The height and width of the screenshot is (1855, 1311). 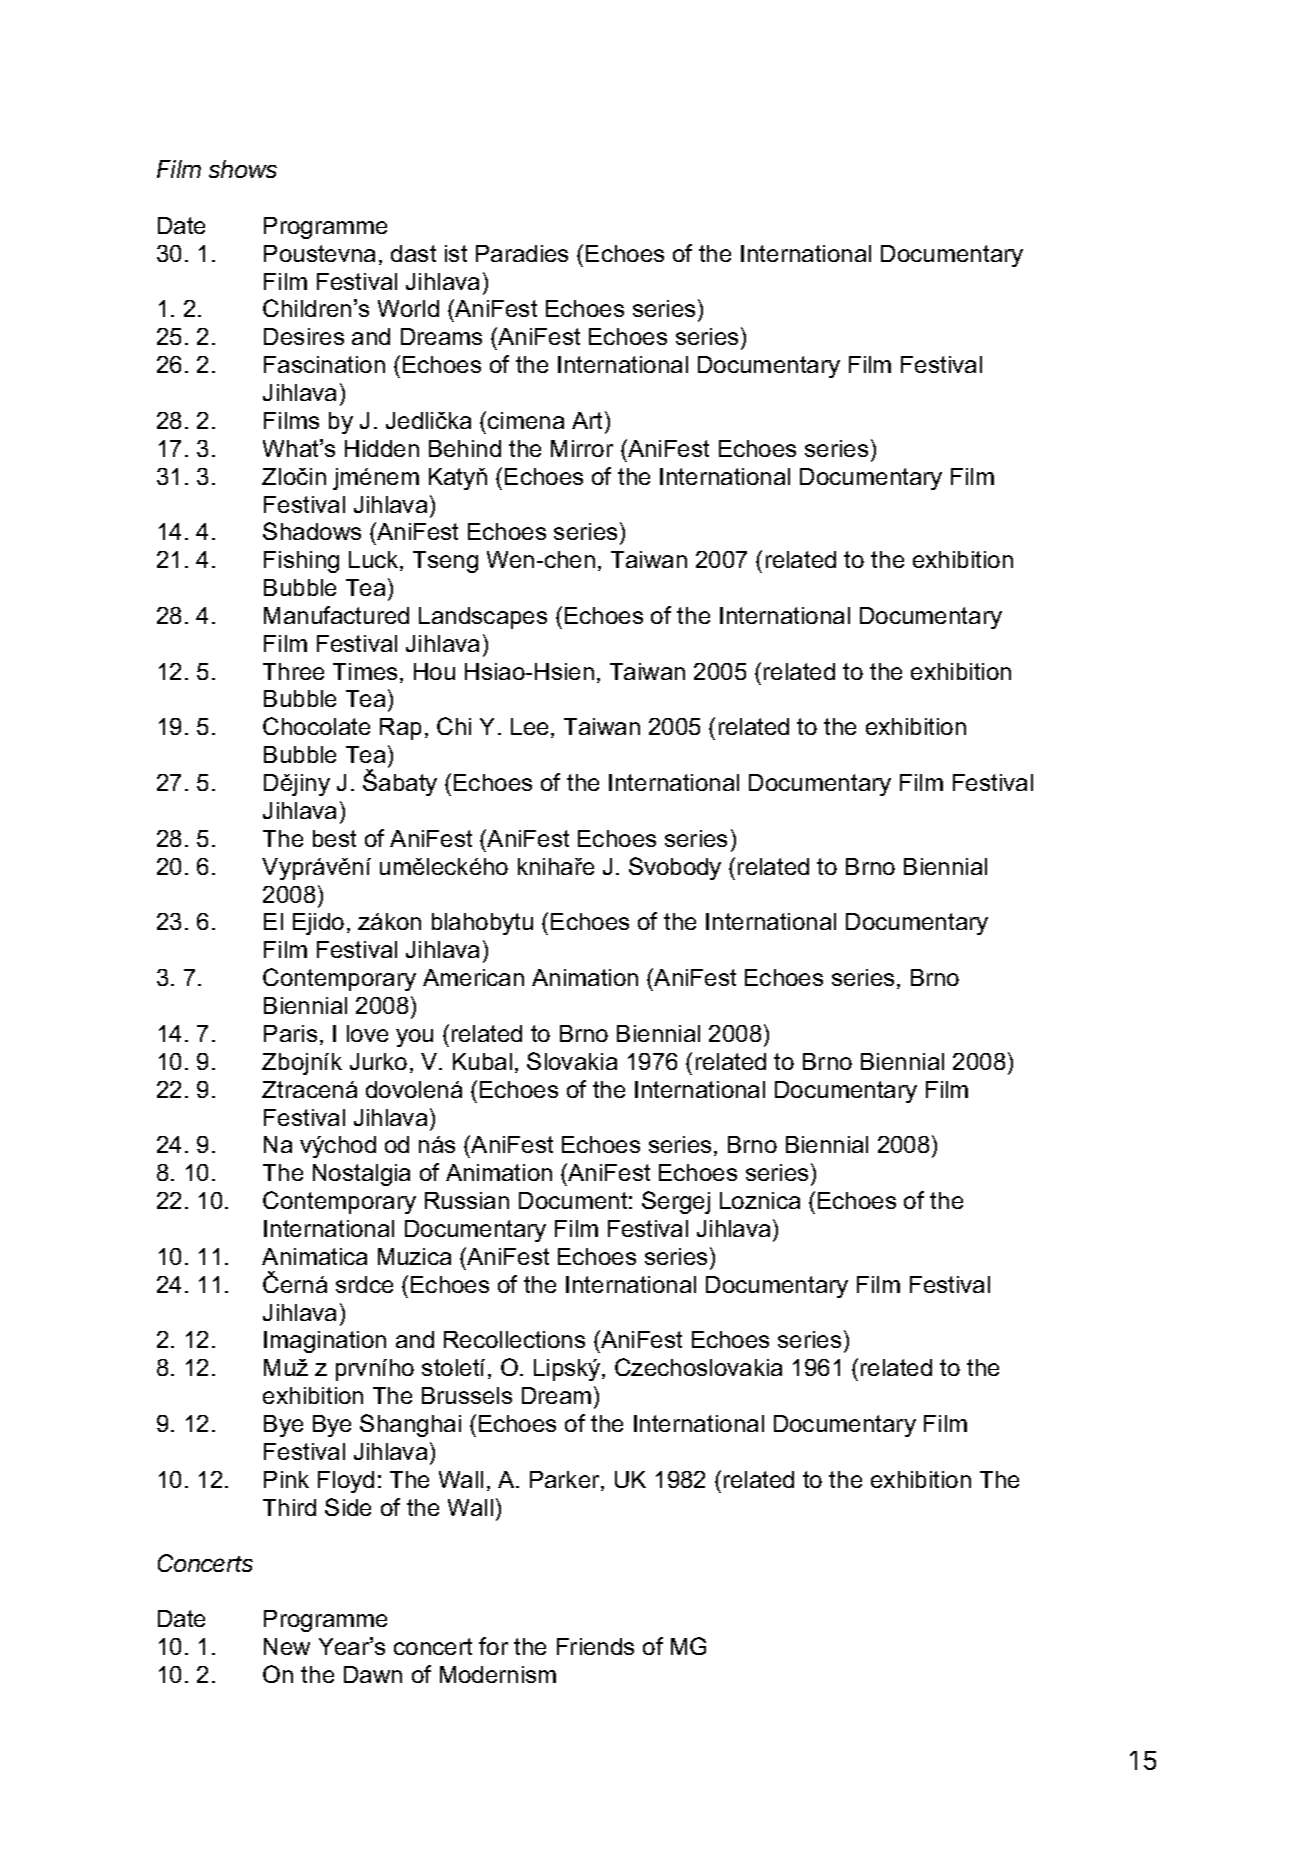 What do you see at coordinates (373, 1674) in the screenshot?
I see `Dawn` at bounding box center [373, 1674].
